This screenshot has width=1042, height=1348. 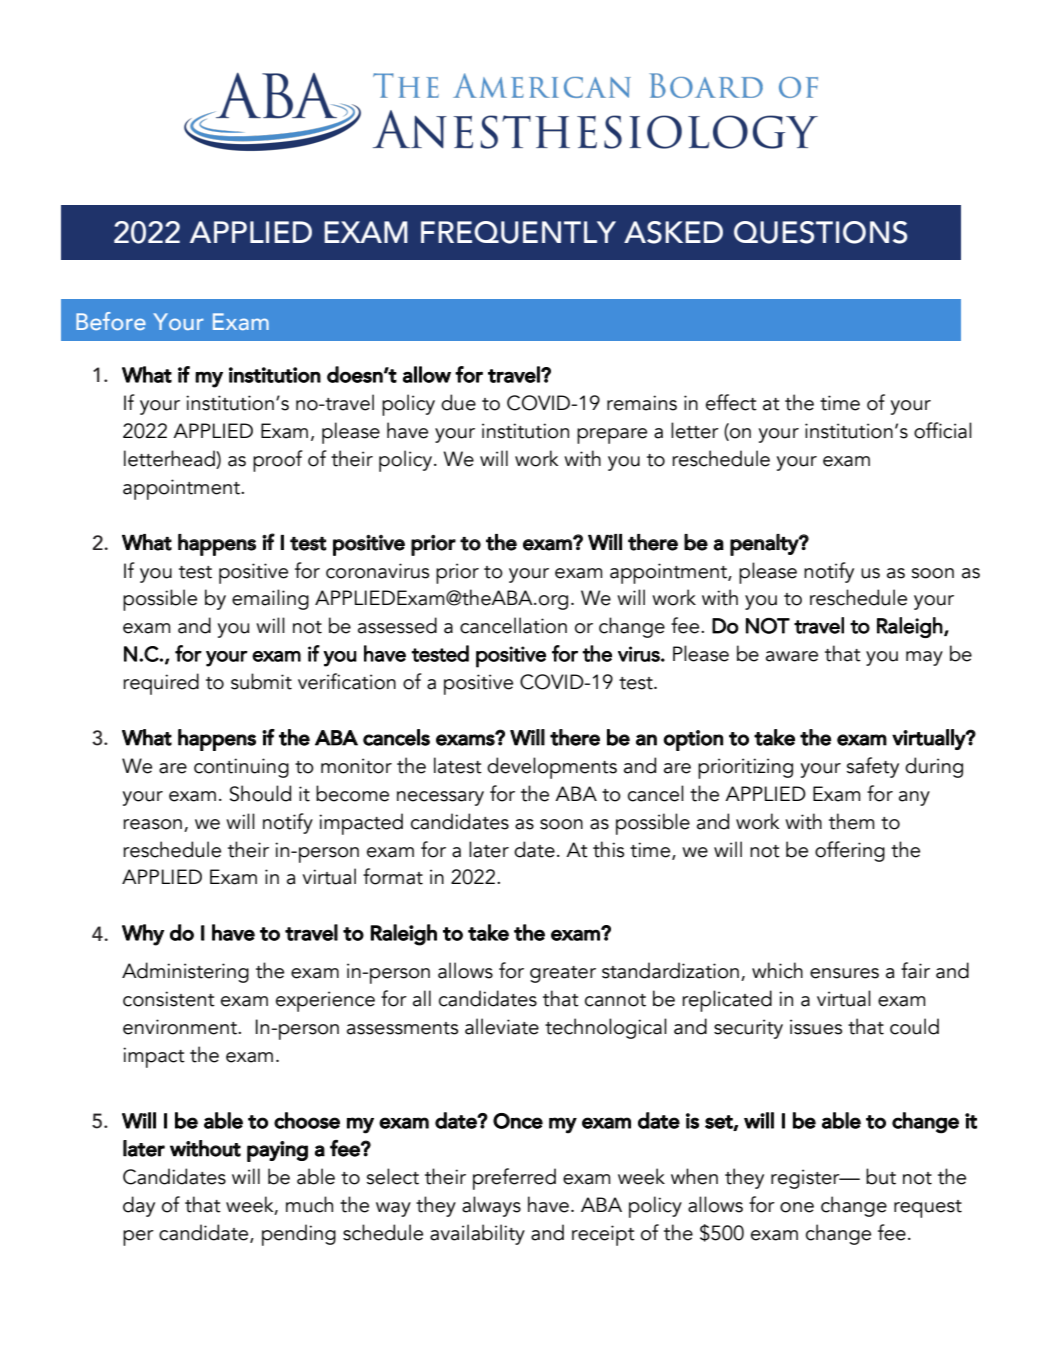 I want to click on FREQUENTLY, so click(x=518, y=232).
